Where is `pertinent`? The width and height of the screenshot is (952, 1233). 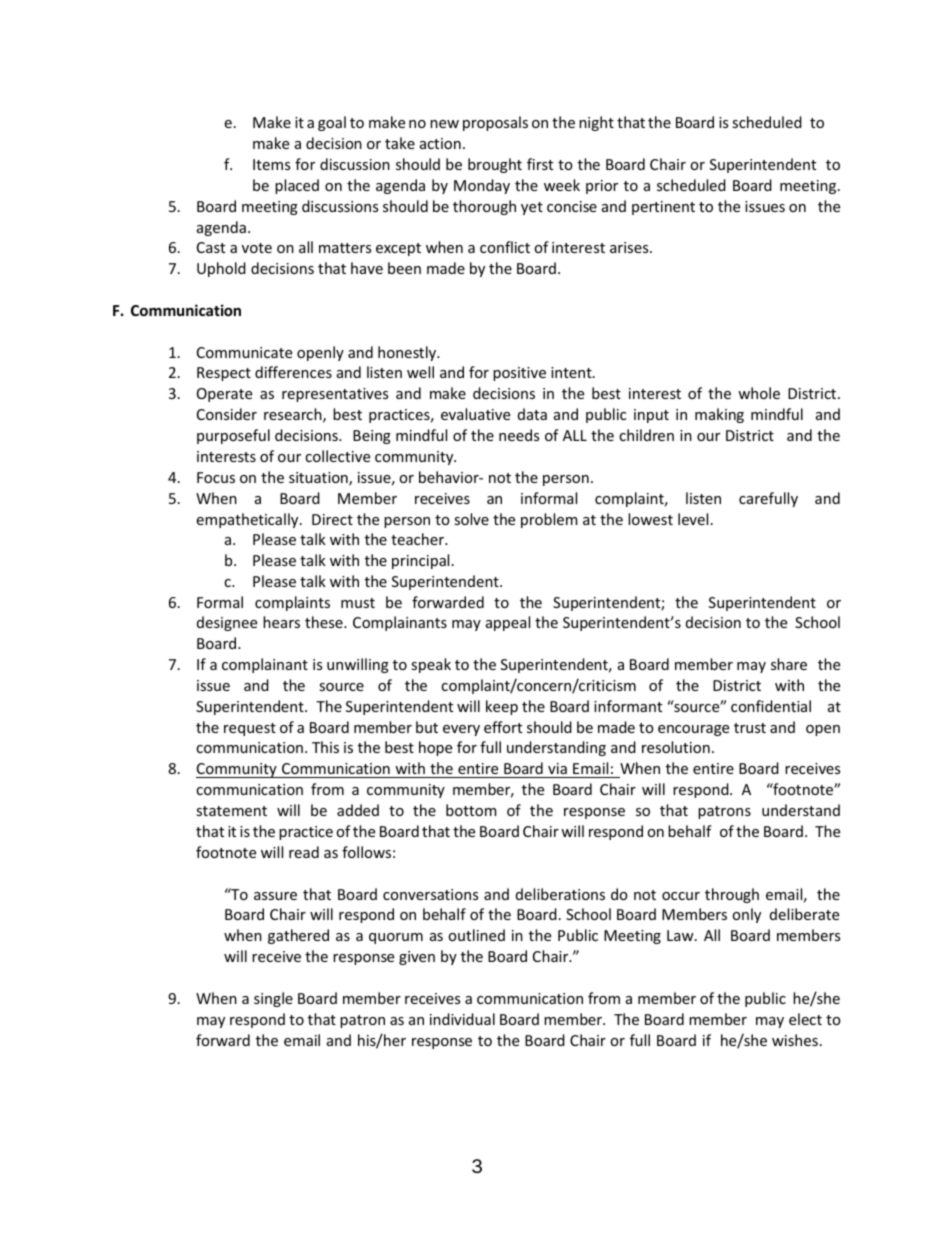 pertinent is located at coordinates (663, 208).
